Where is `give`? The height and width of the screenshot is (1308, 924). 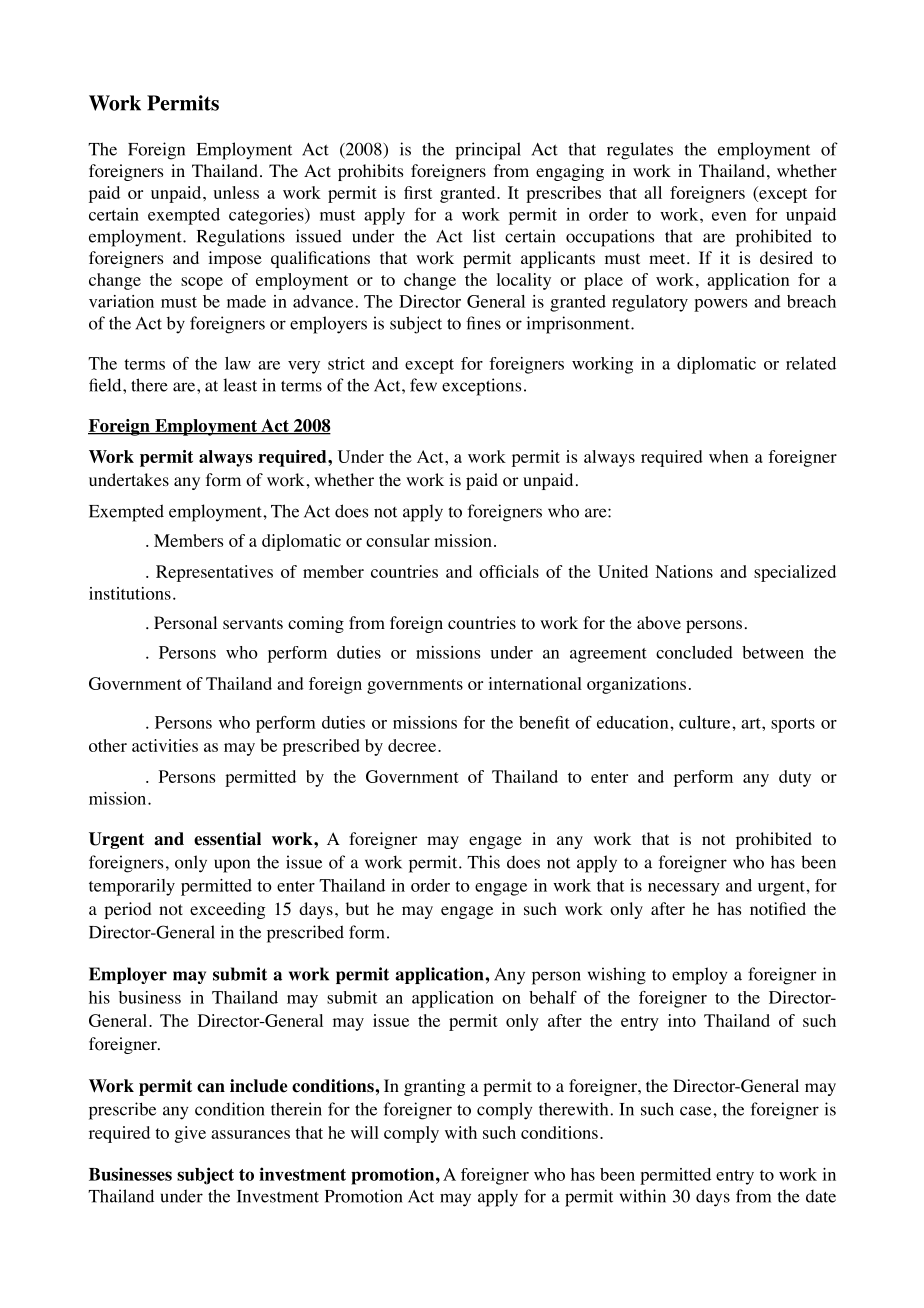 give is located at coordinates (190, 1134).
